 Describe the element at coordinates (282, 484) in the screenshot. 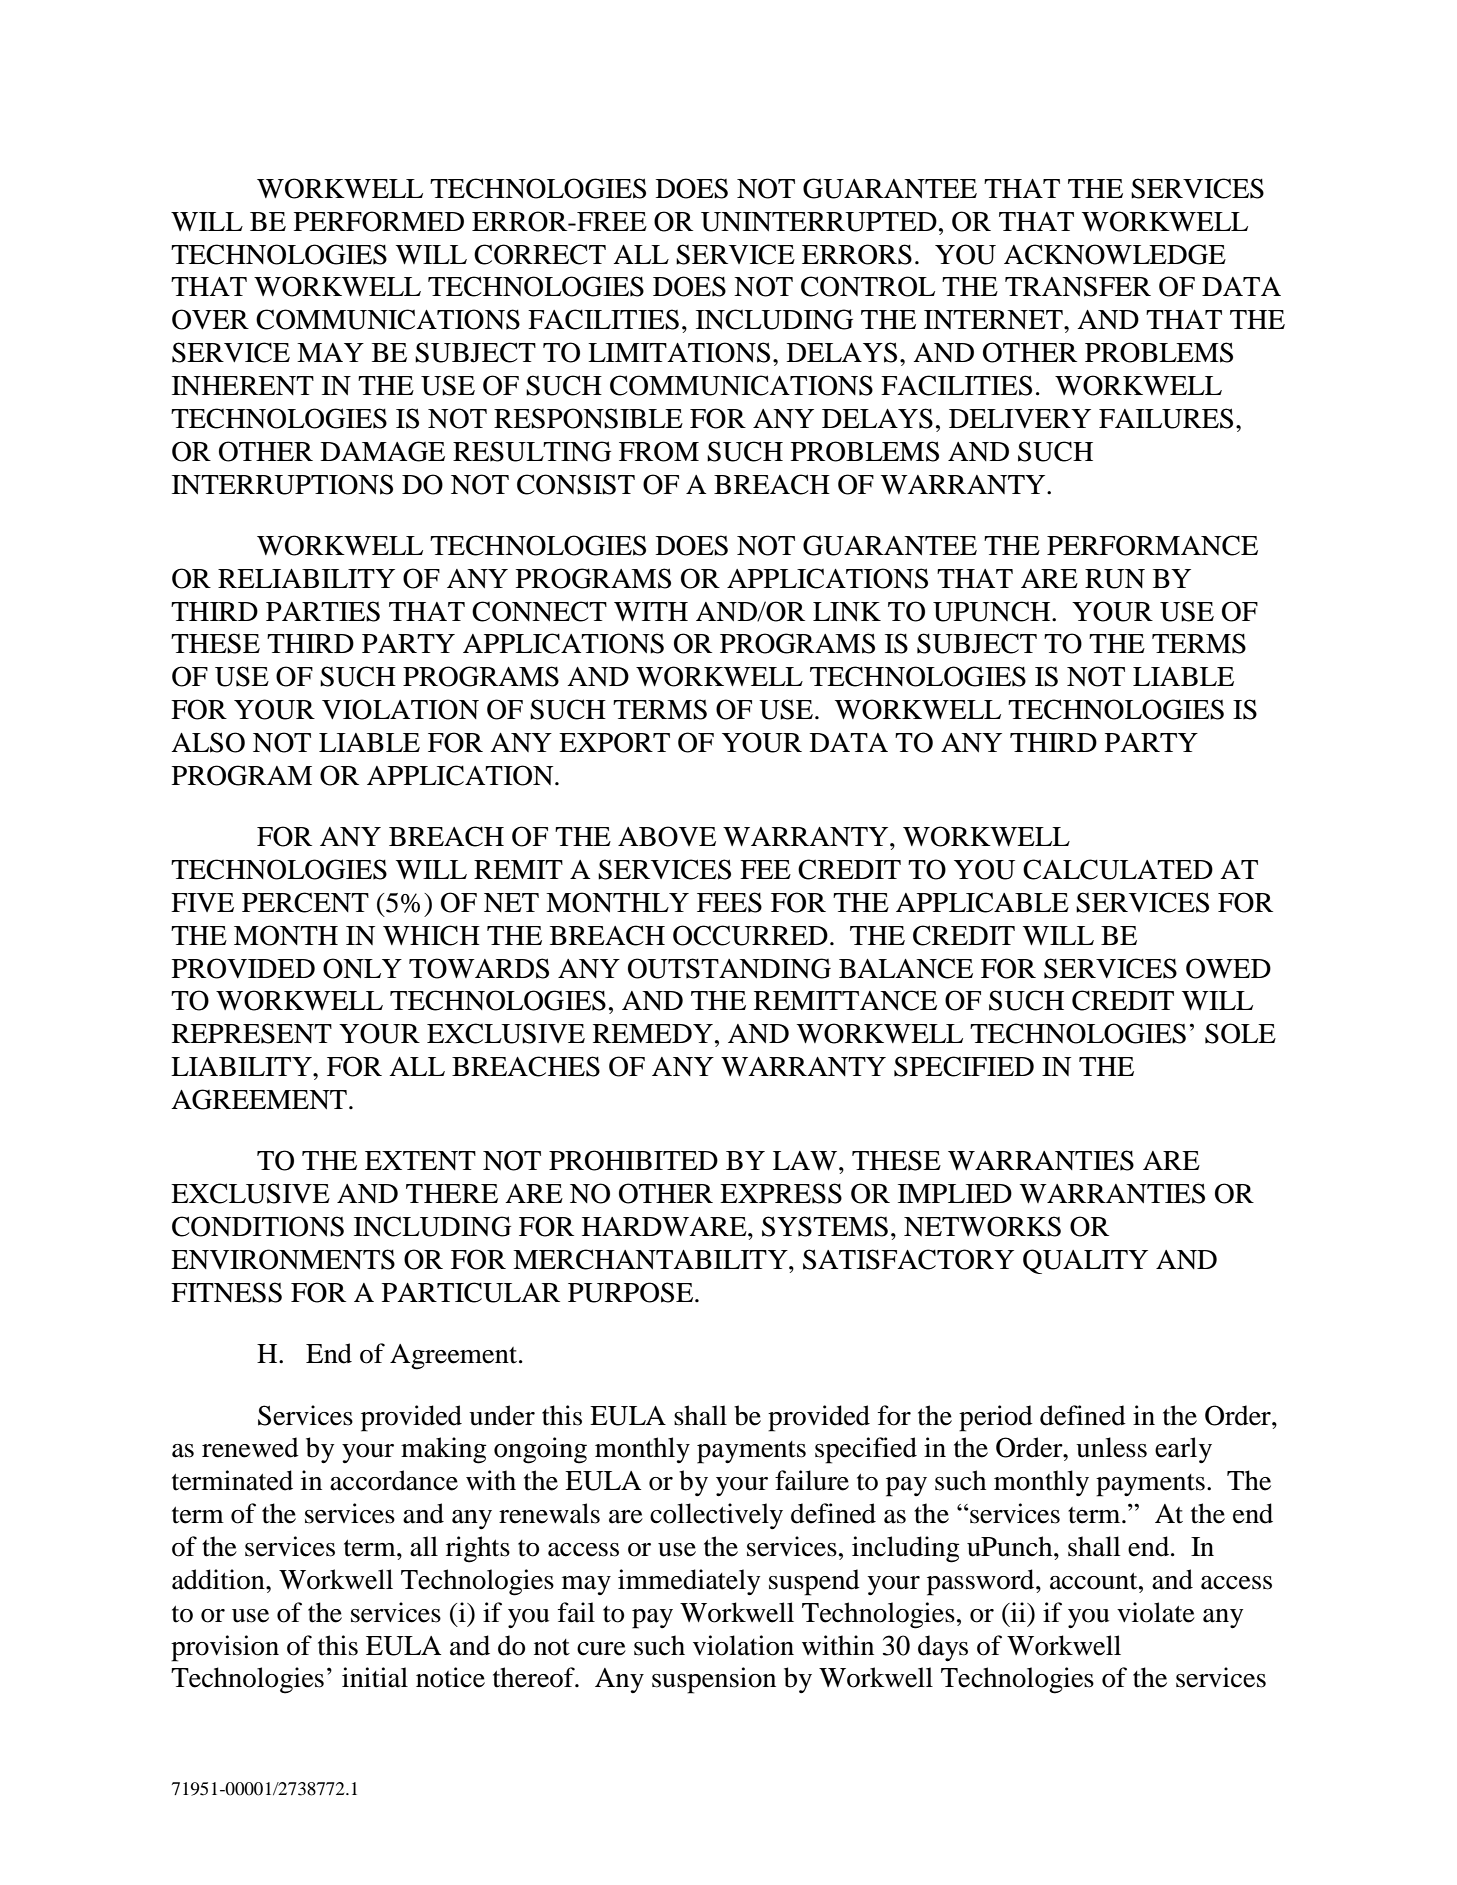

I see `INTERRUPTIONS` at that location.
